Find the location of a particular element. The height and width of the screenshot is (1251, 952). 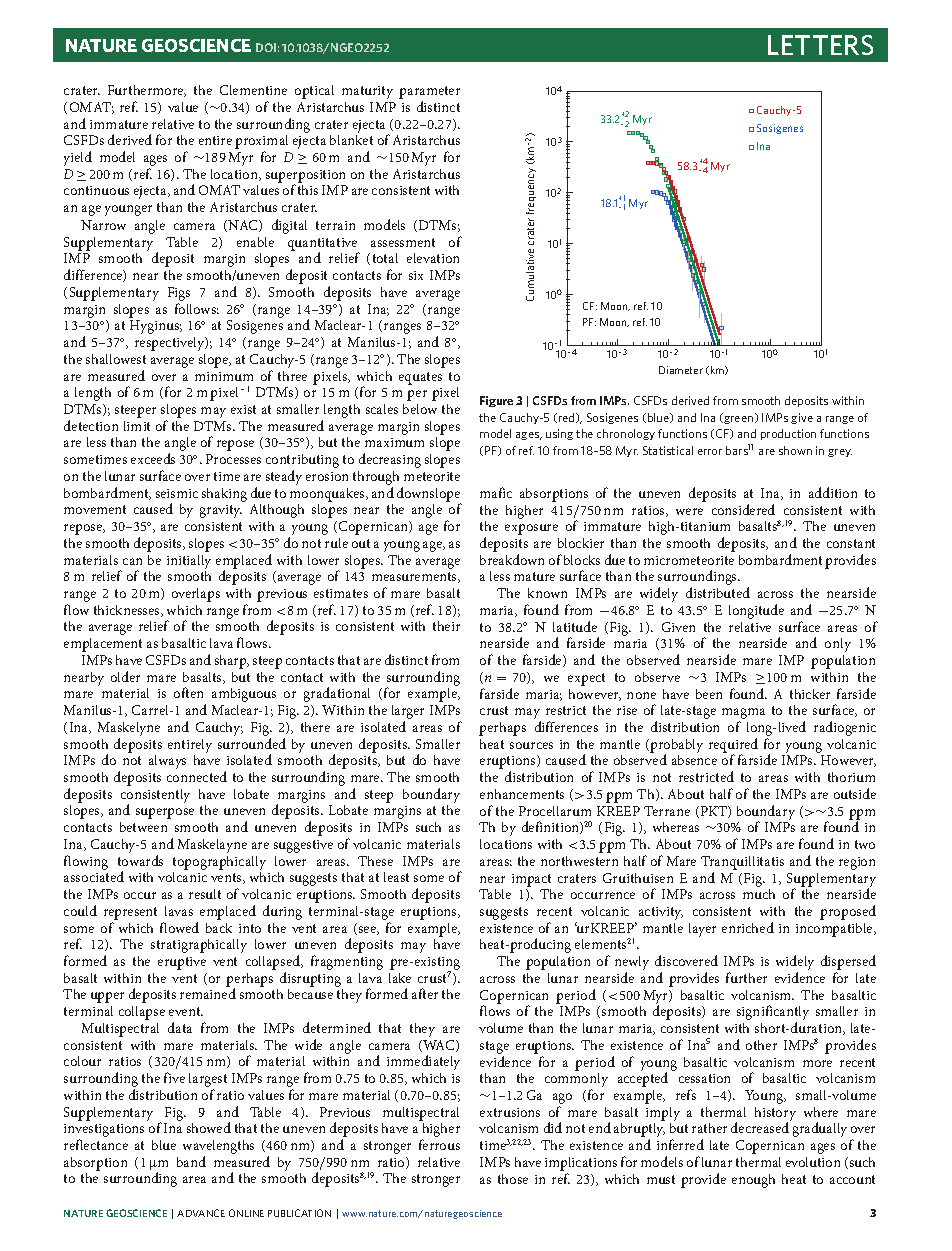

exceeds is located at coordinates (153, 458).
